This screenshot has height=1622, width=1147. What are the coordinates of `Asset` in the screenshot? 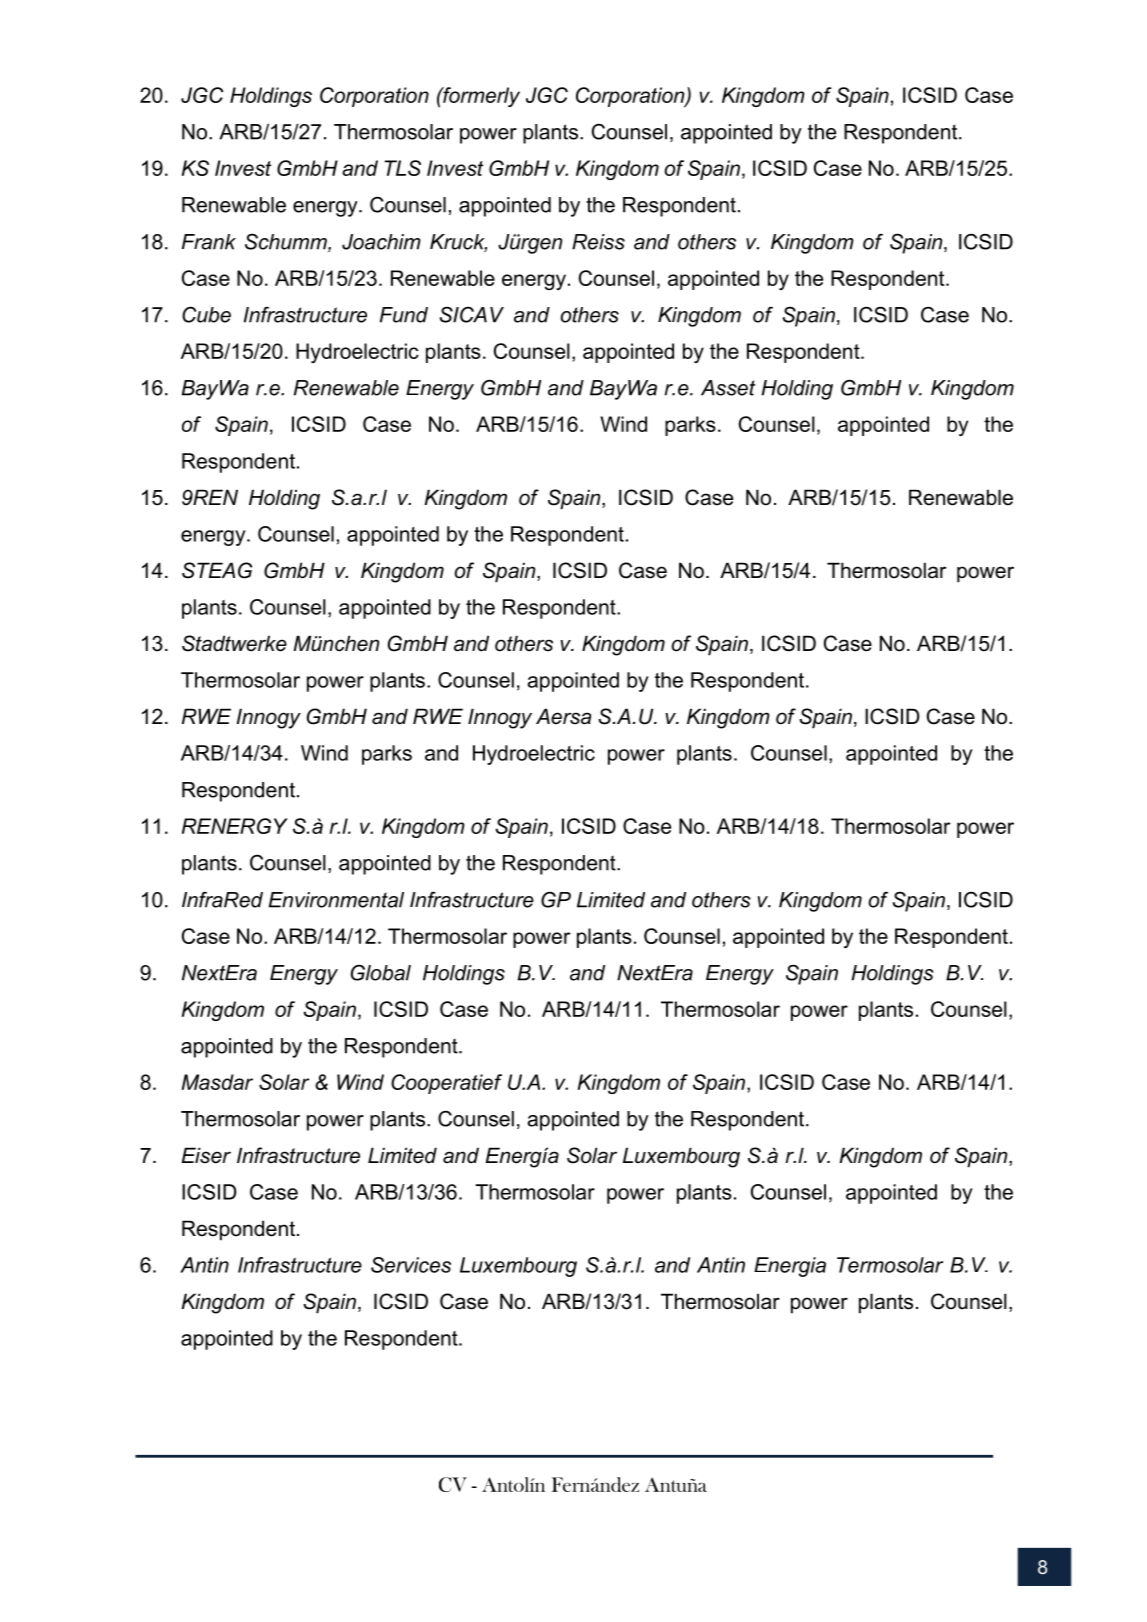 It's located at (728, 388).
